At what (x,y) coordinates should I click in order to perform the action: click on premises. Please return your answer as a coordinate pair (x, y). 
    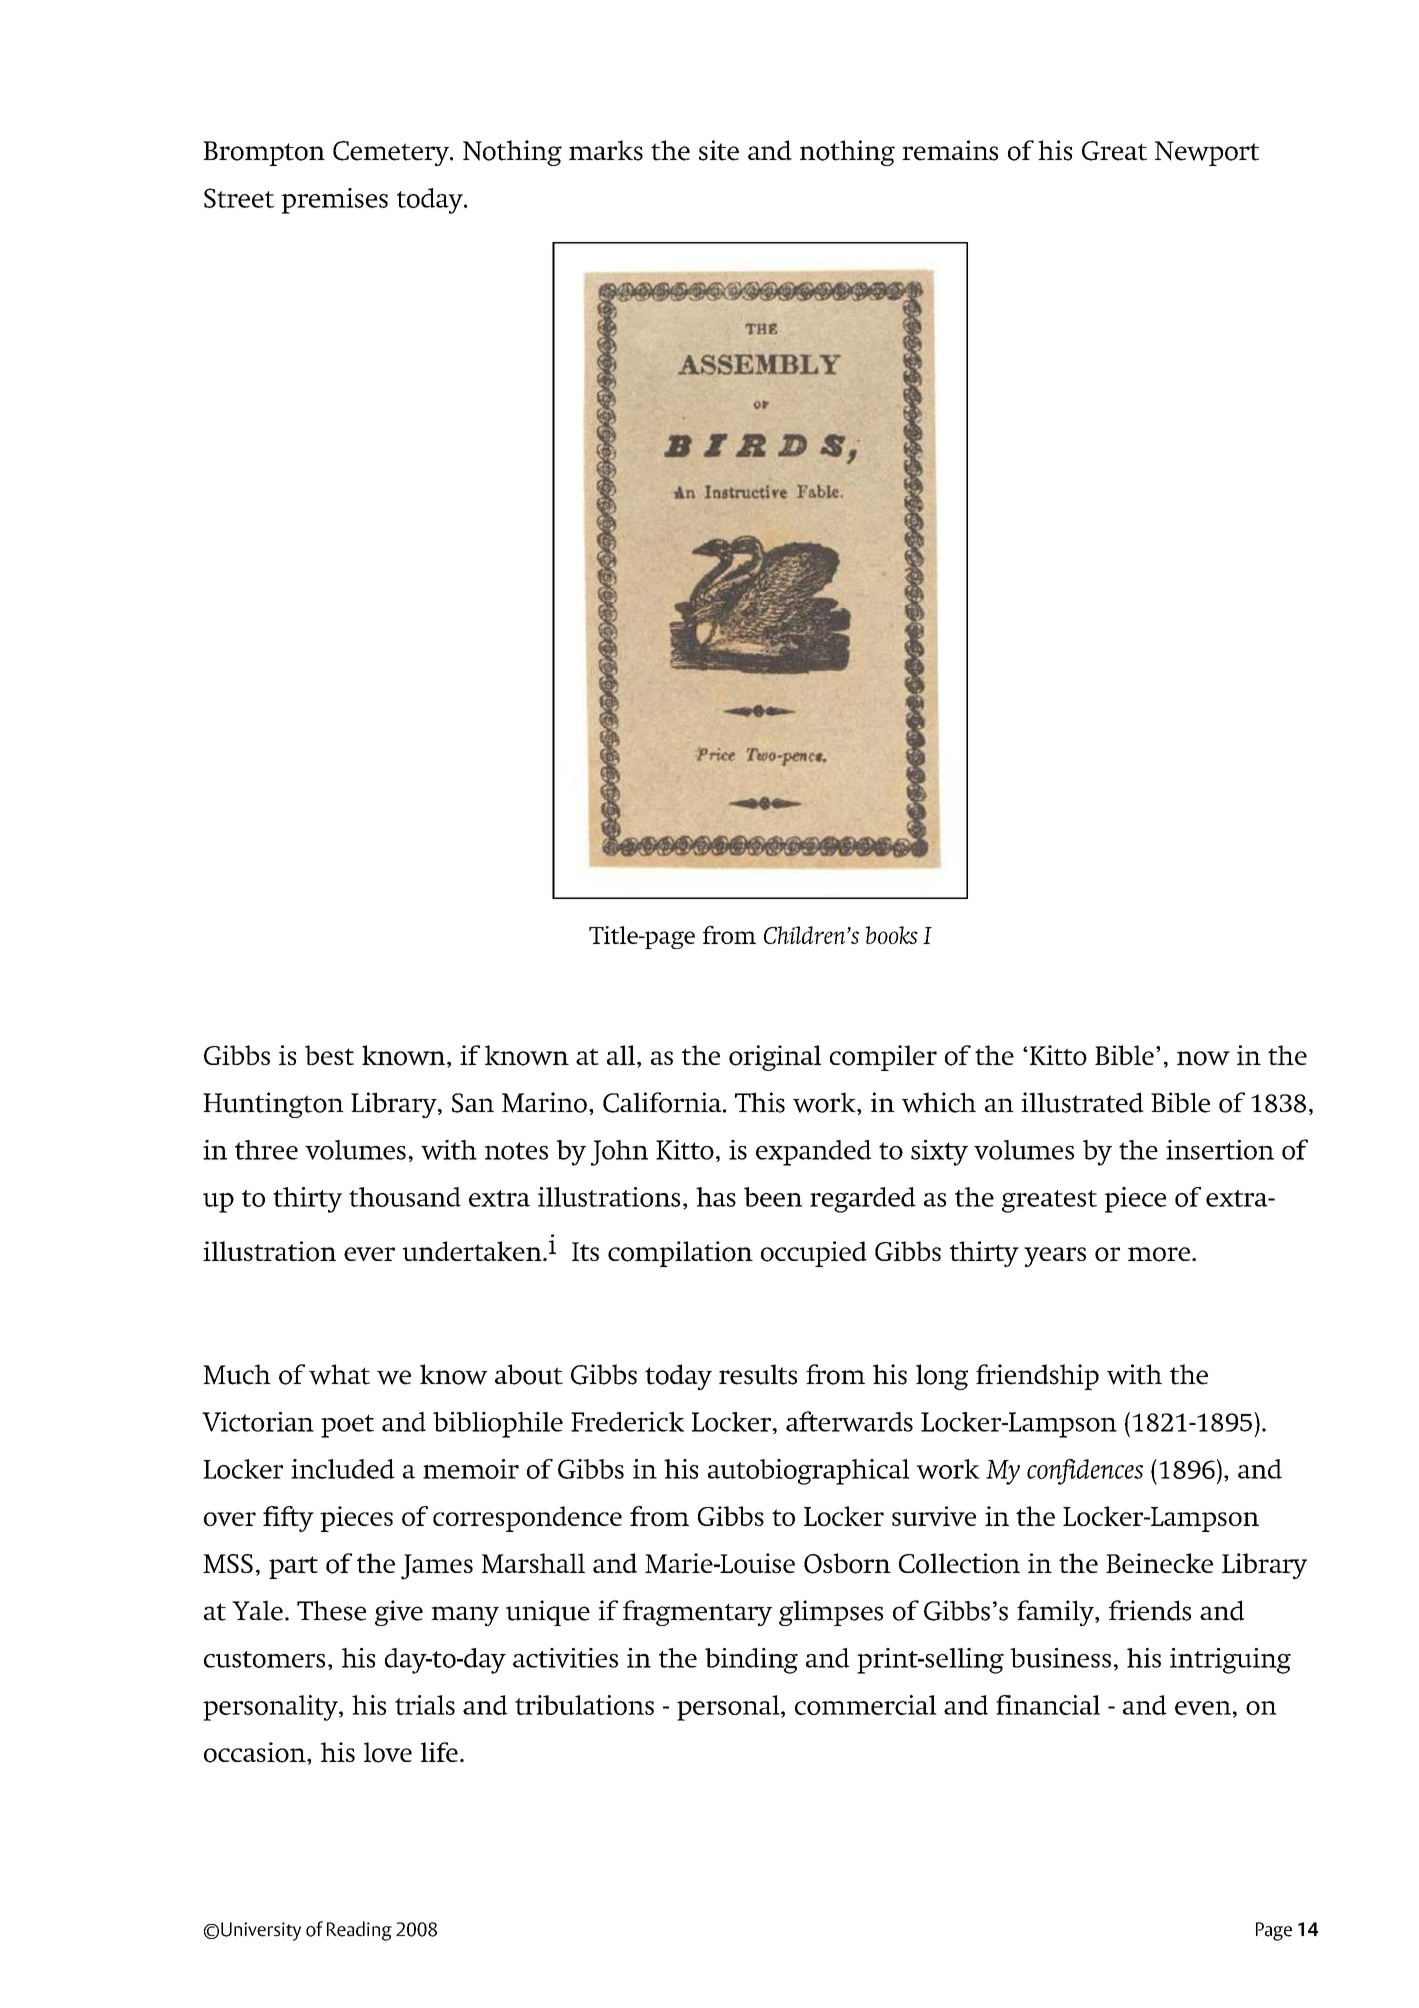
    Looking at the image, I should click on (334, 201).
